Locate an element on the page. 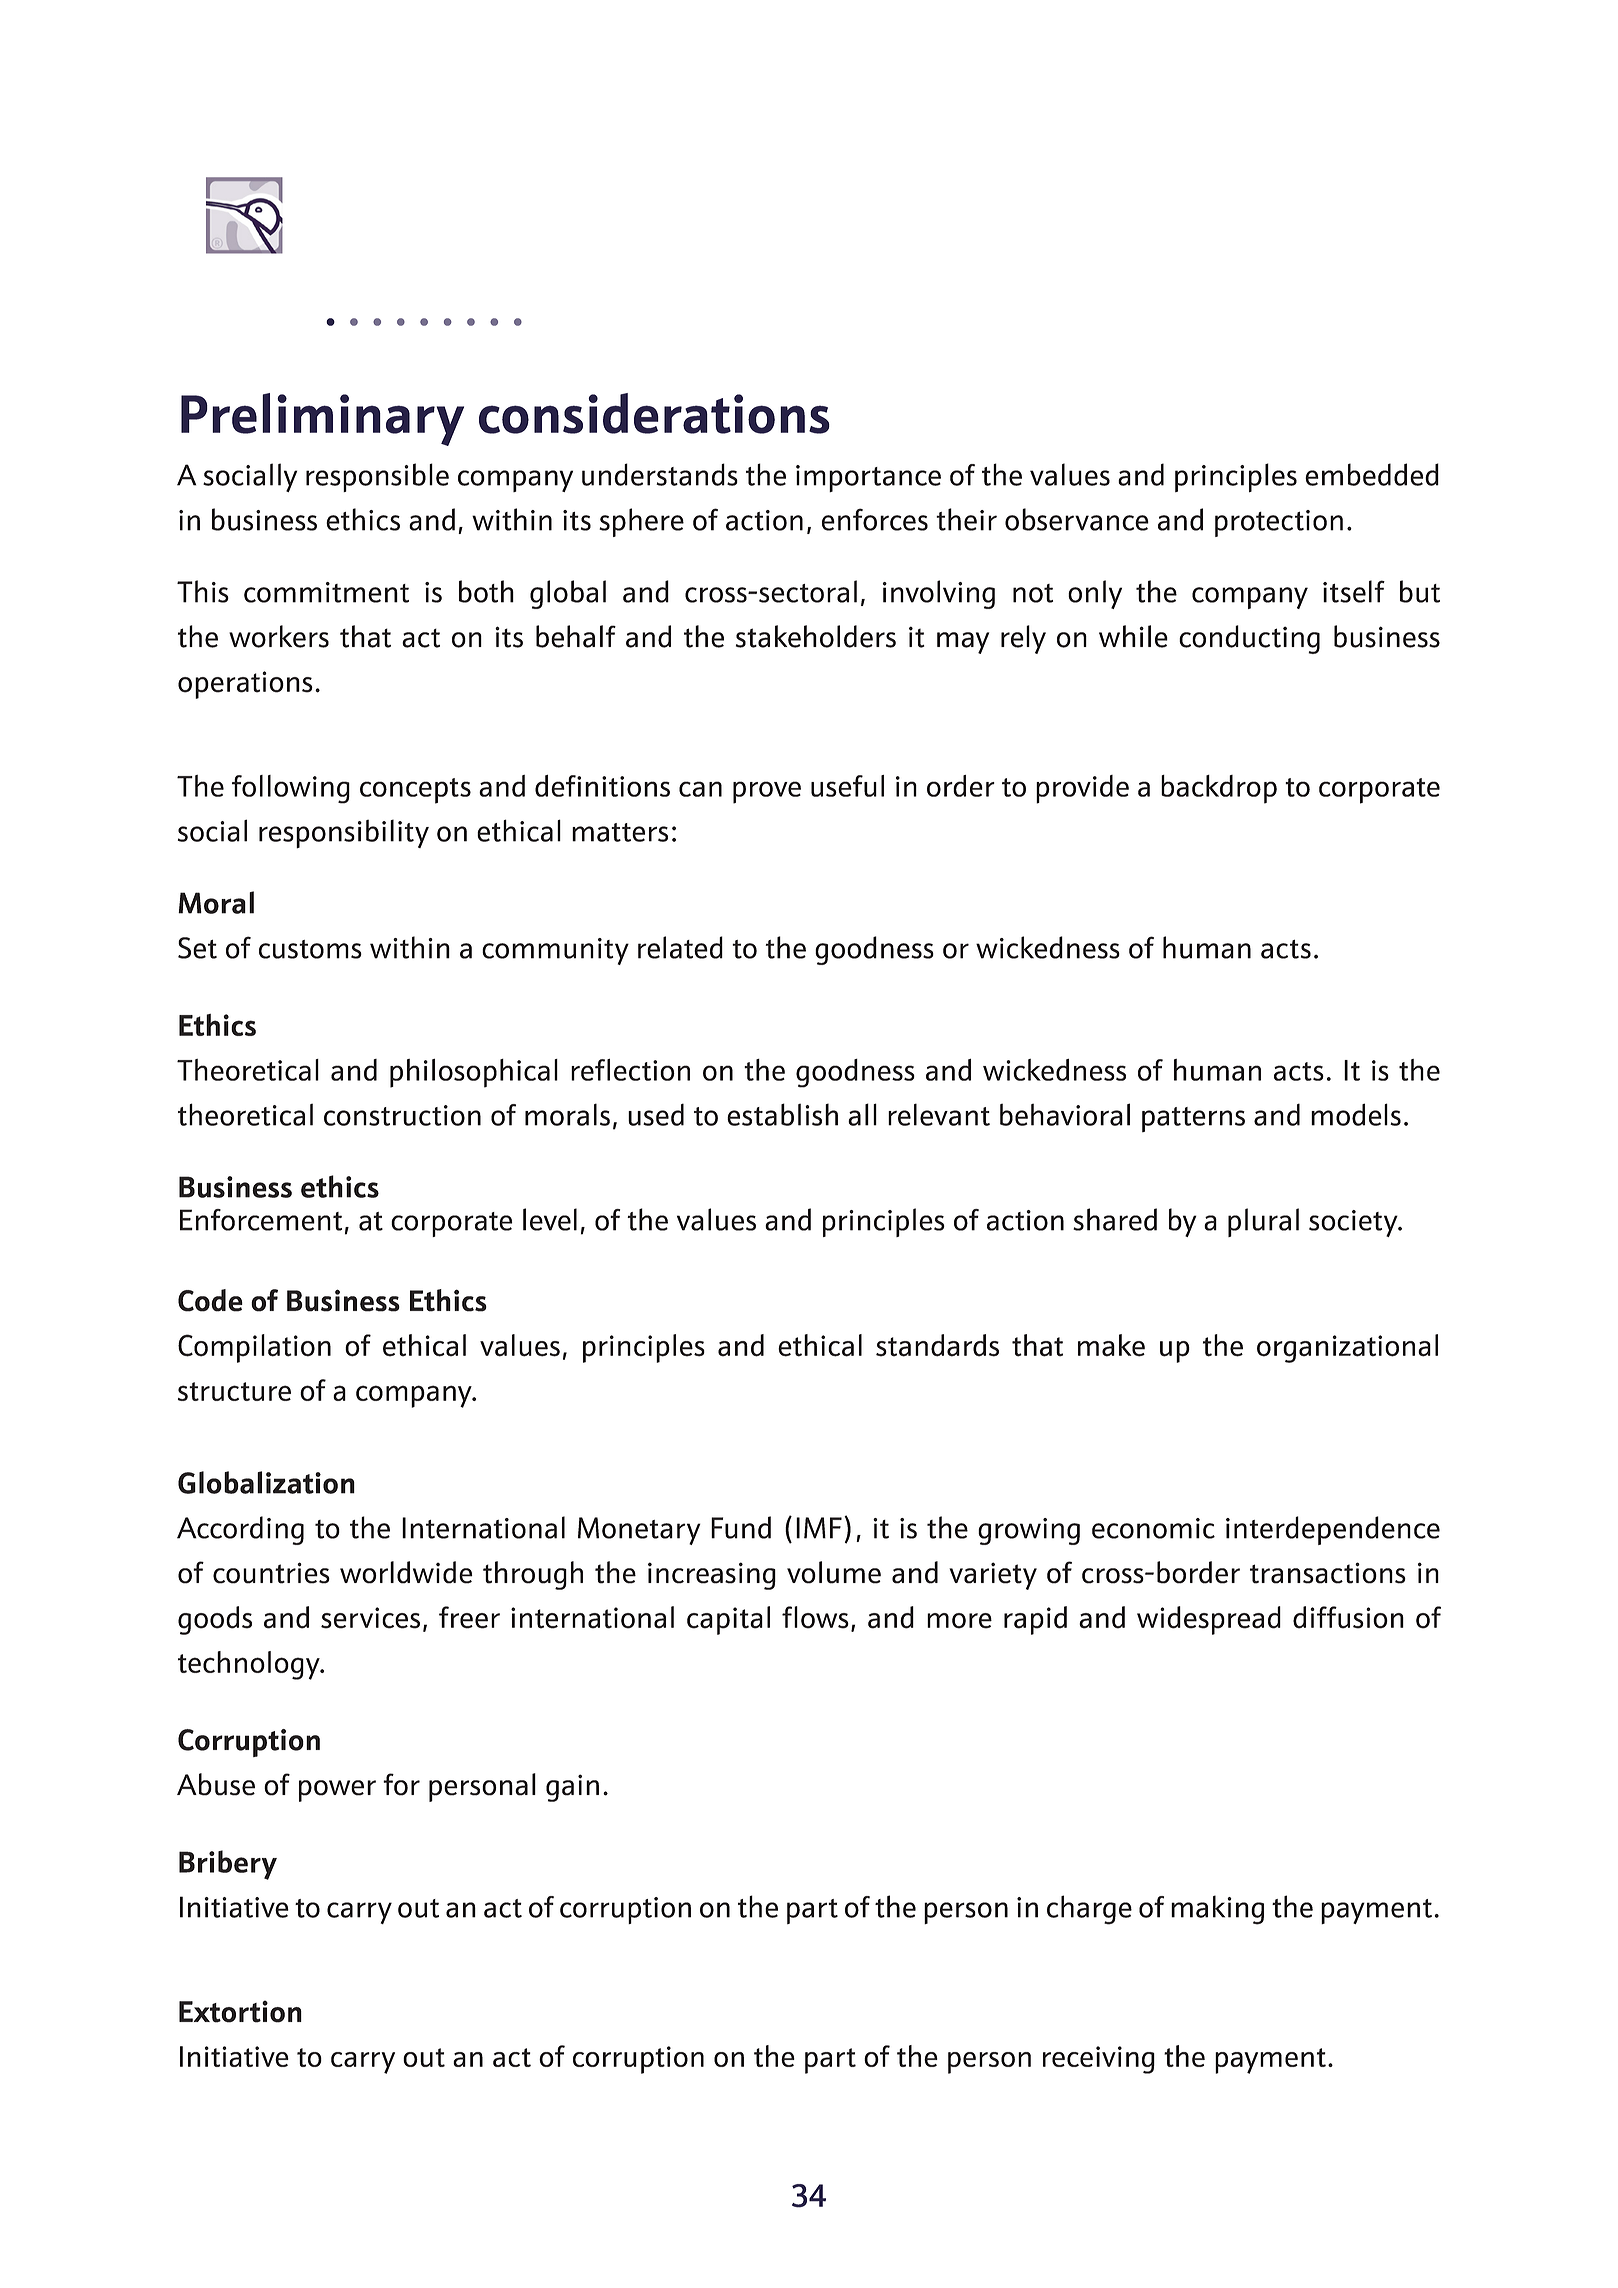 The height and width of the document is (2288, 1618). Enforcement is located at coordinates (261, 1220).
